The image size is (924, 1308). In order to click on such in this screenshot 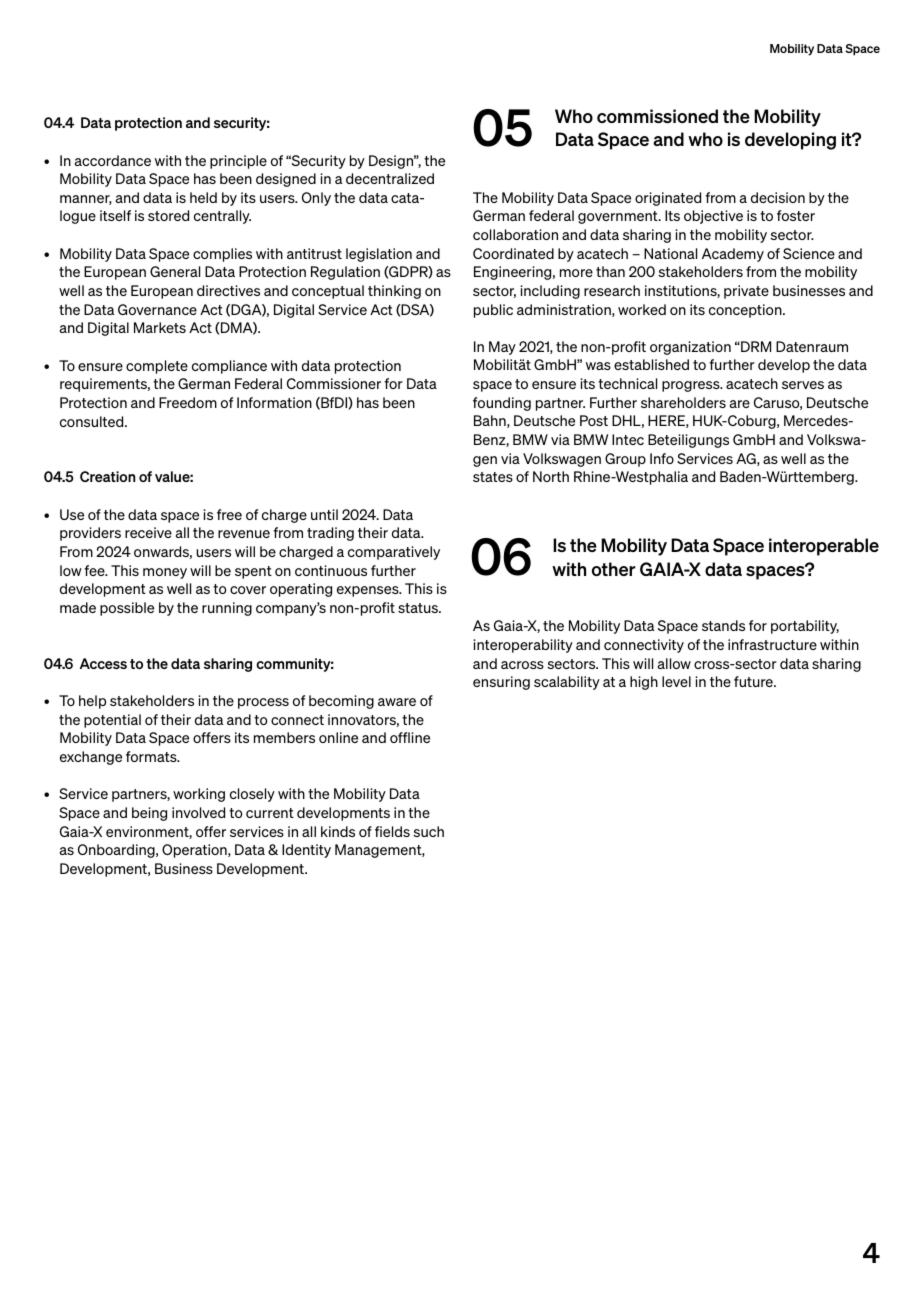, I will do `click(428, 831)`.
